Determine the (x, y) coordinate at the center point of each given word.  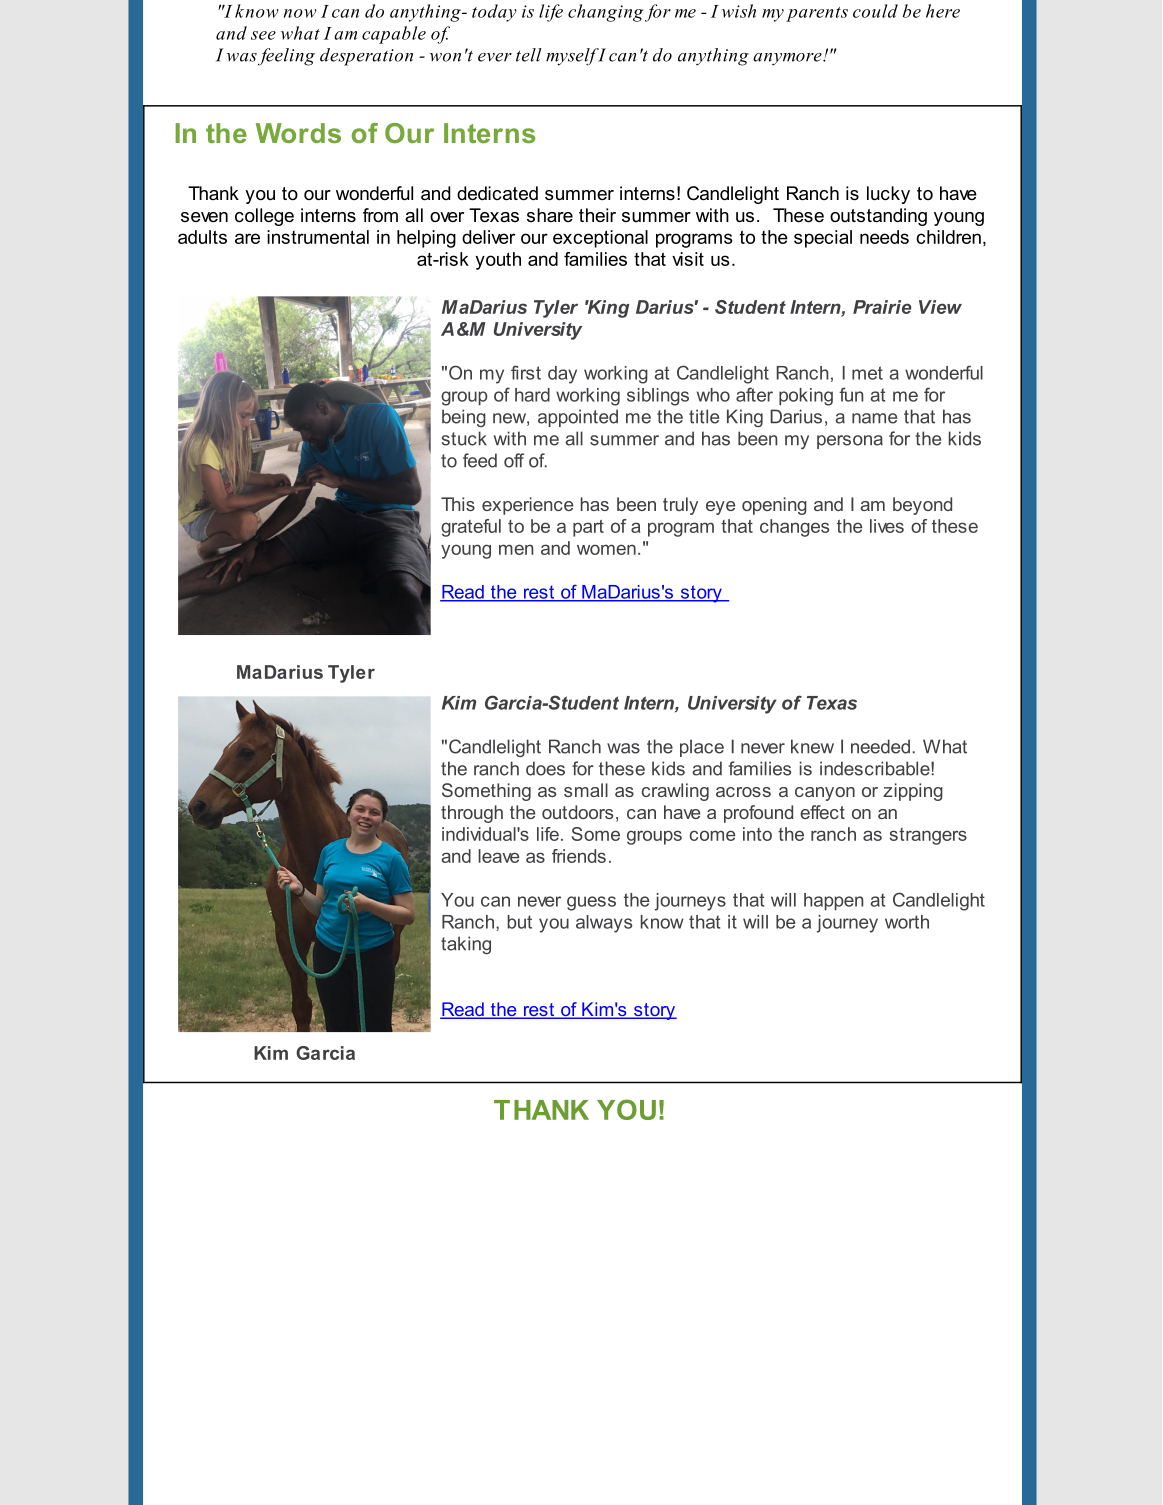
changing (605, 13)
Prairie (882, 307)
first (526, 372)
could (875, 11)
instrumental (318, 237)
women (606, 549)
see (263, 35)
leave (498, 856)
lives (887, 526)
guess (591, 903)
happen (833, 902)
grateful (471, 528)
